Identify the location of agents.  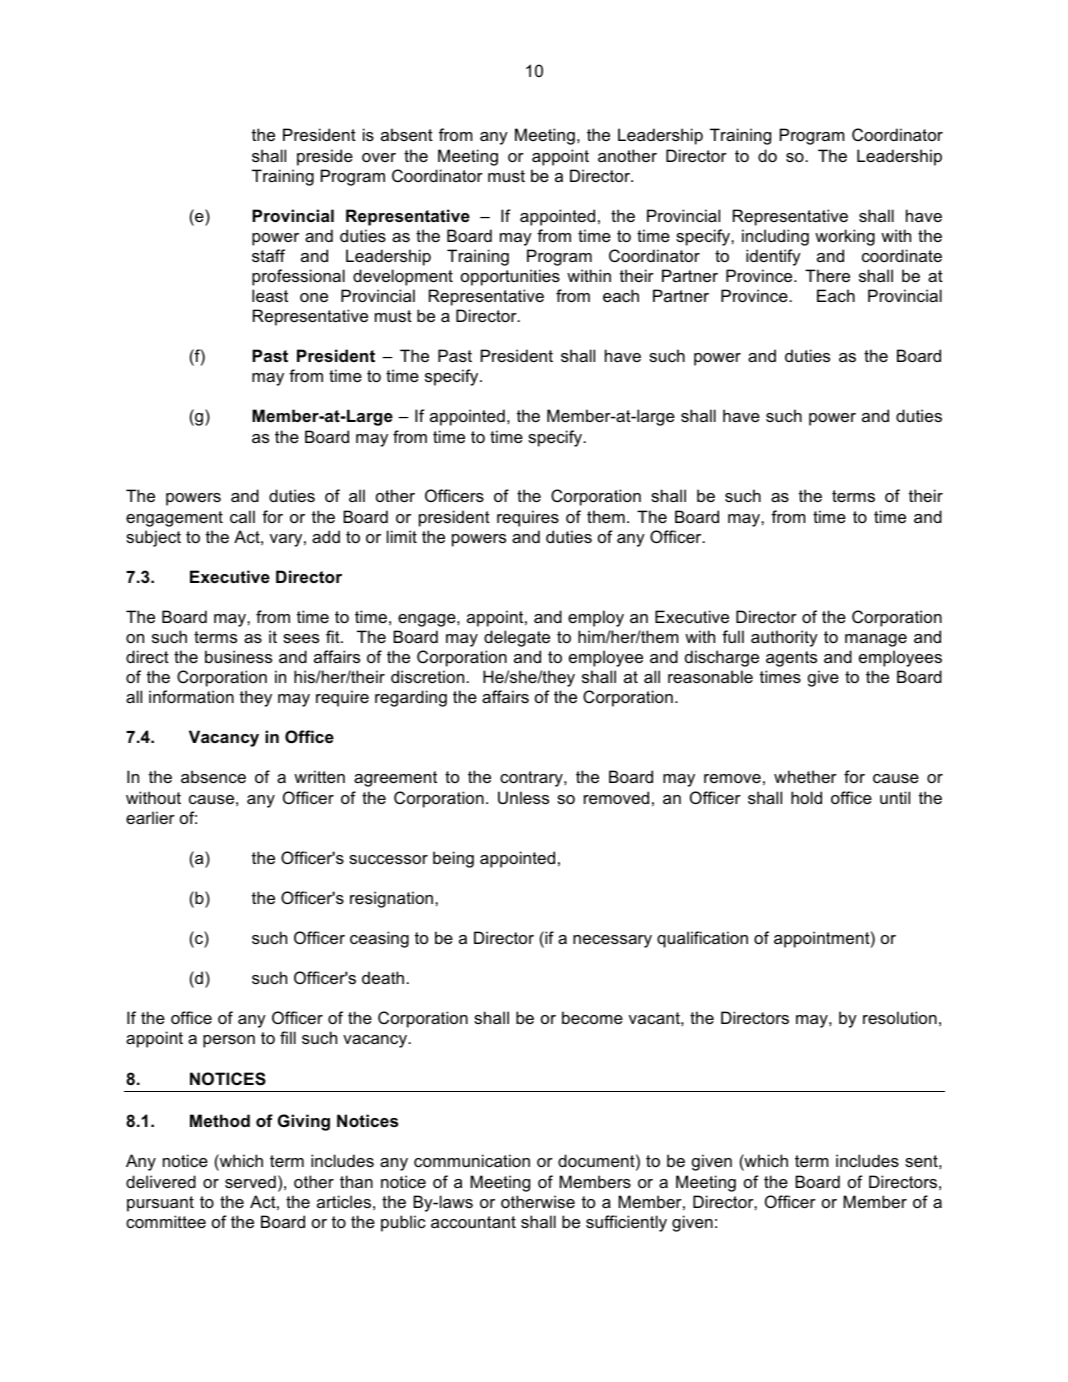
(791, 659).
